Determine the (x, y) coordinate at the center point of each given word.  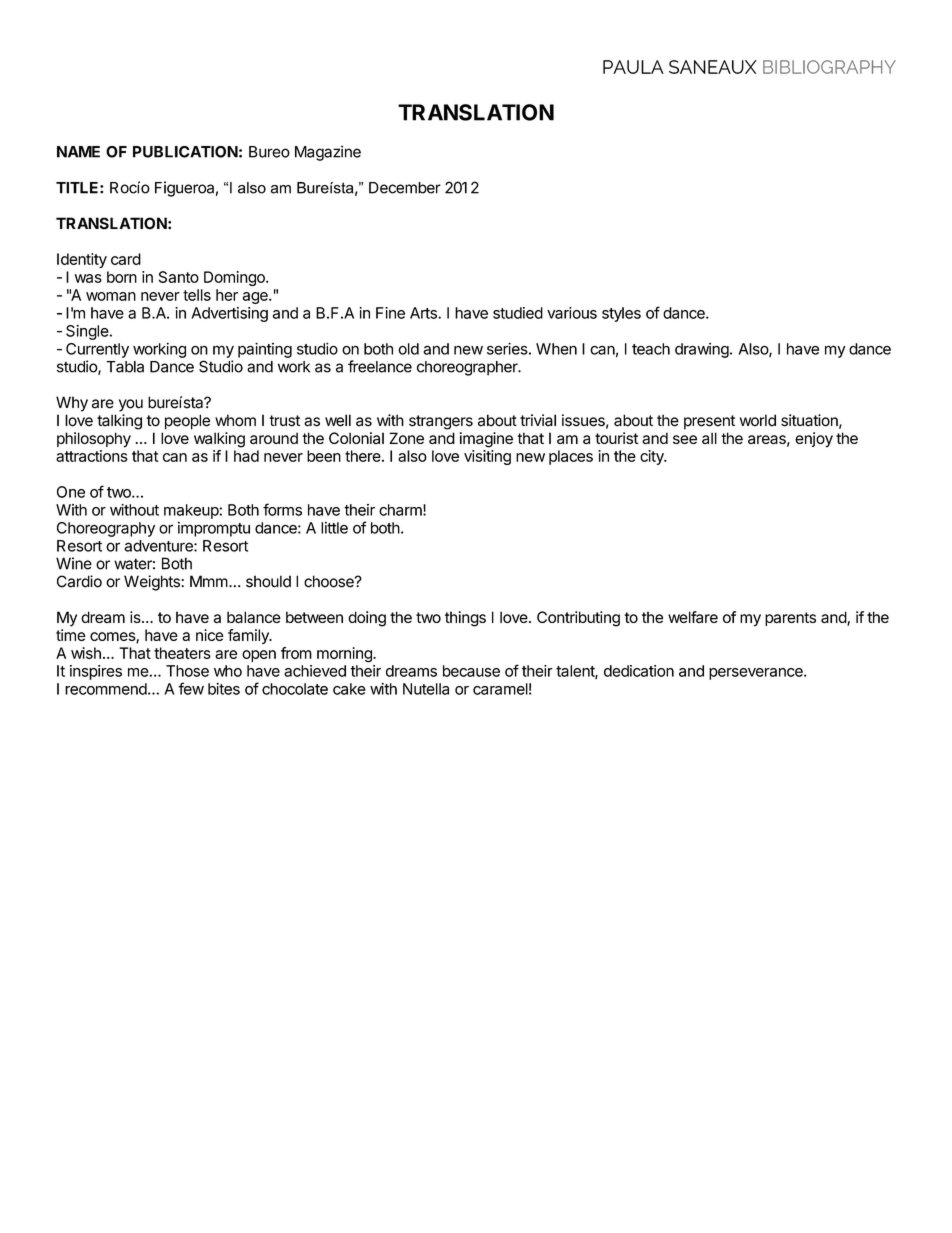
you (131, 405)
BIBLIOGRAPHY (829, 67)
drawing (702, 350)
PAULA (633, 67)
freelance (380, 366)
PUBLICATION (185, 152)
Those (187, 671)
